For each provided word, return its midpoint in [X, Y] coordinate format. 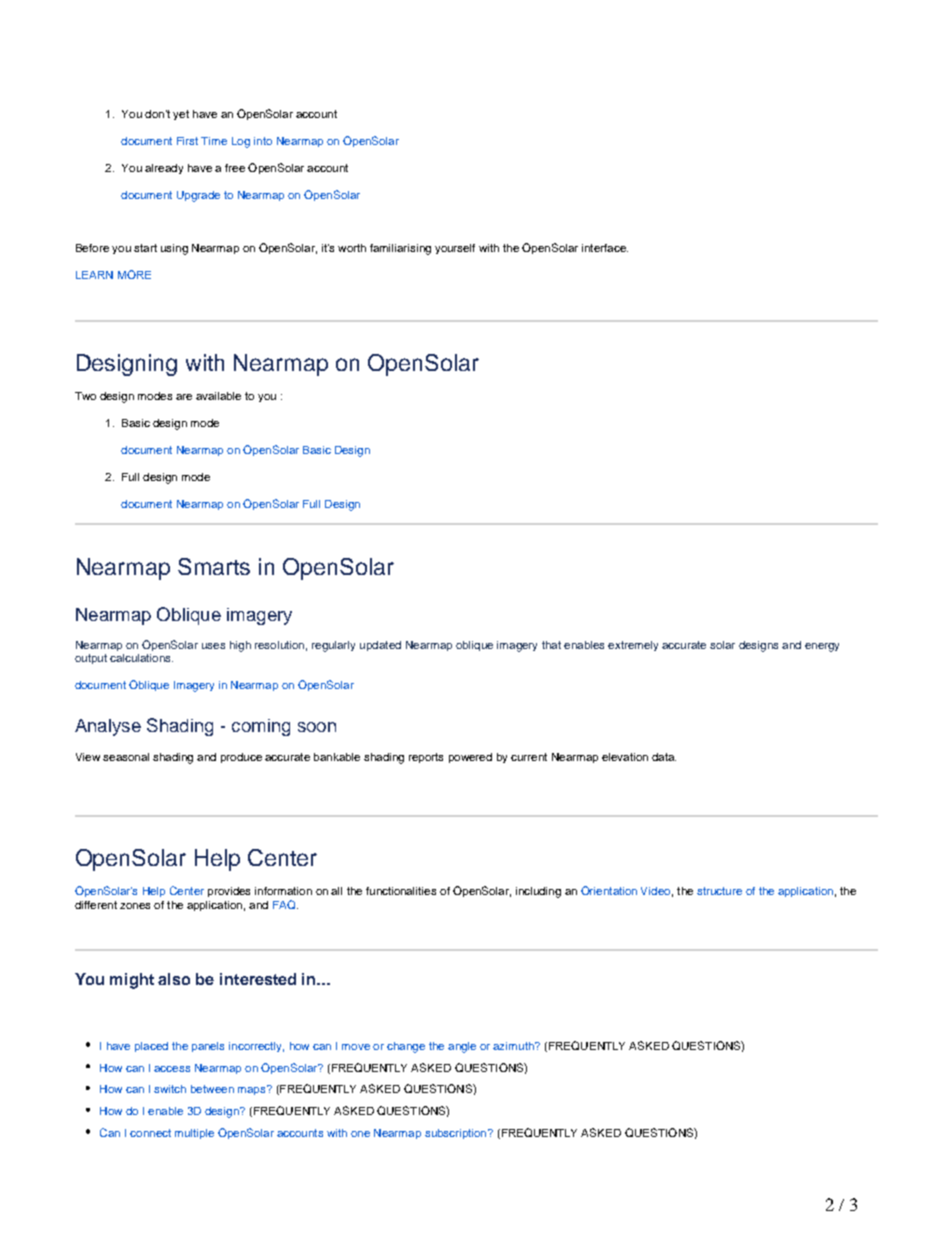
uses [213, 646]
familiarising [400, 249]
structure [719, 891]
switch [170, 1089]
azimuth [514, 1046]
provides [229, 892]
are [184, 397]
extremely [633, 646]
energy [822, 647]
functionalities [401, 891]
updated [380, 646]
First [187, 141]
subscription [457, 1134]
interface [605, 248]
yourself [455, 249]
